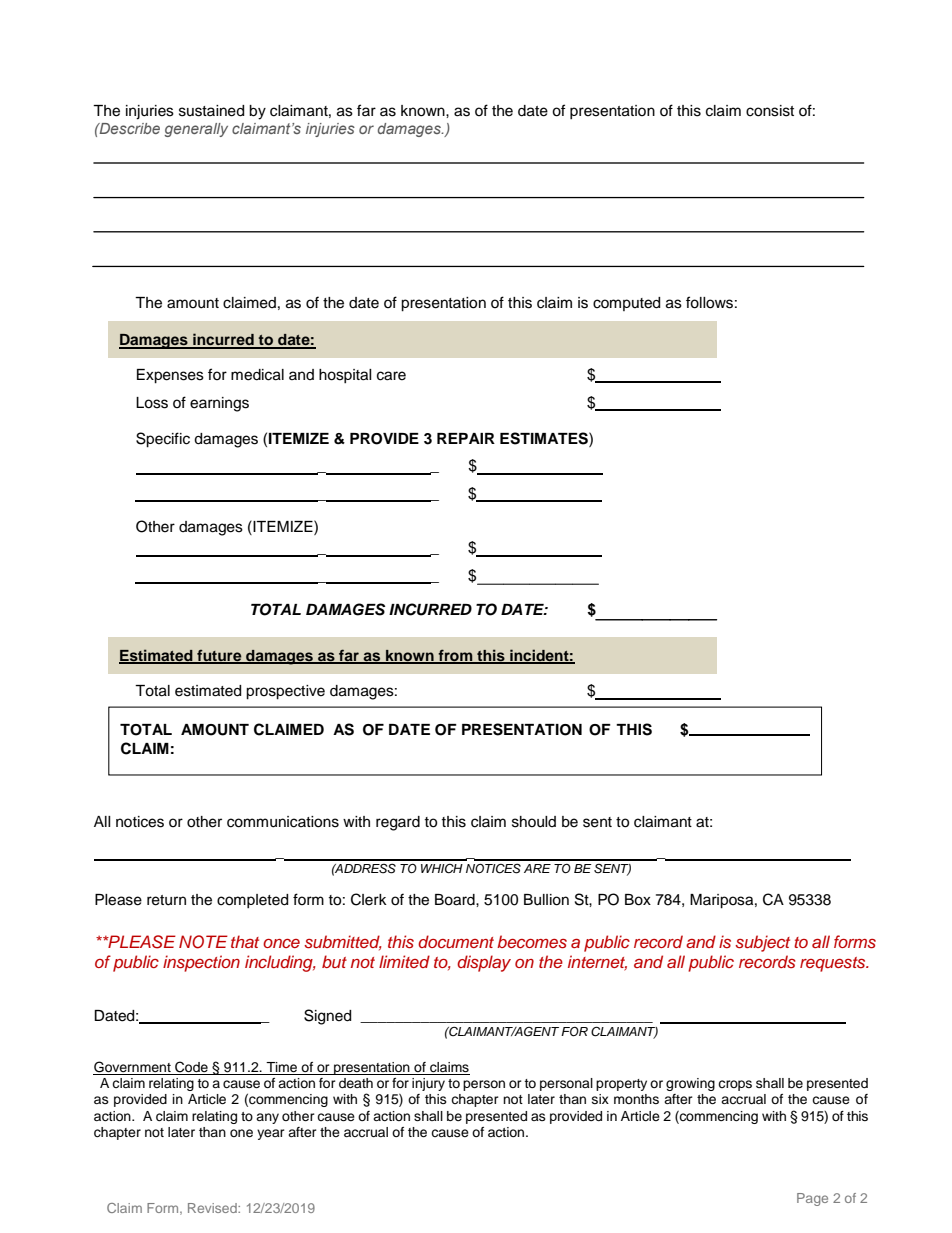 This screenshot has width=952, height=1233. Describe the element at coordinates (762, 943) in the screenshot. I see `subject` at that location.
